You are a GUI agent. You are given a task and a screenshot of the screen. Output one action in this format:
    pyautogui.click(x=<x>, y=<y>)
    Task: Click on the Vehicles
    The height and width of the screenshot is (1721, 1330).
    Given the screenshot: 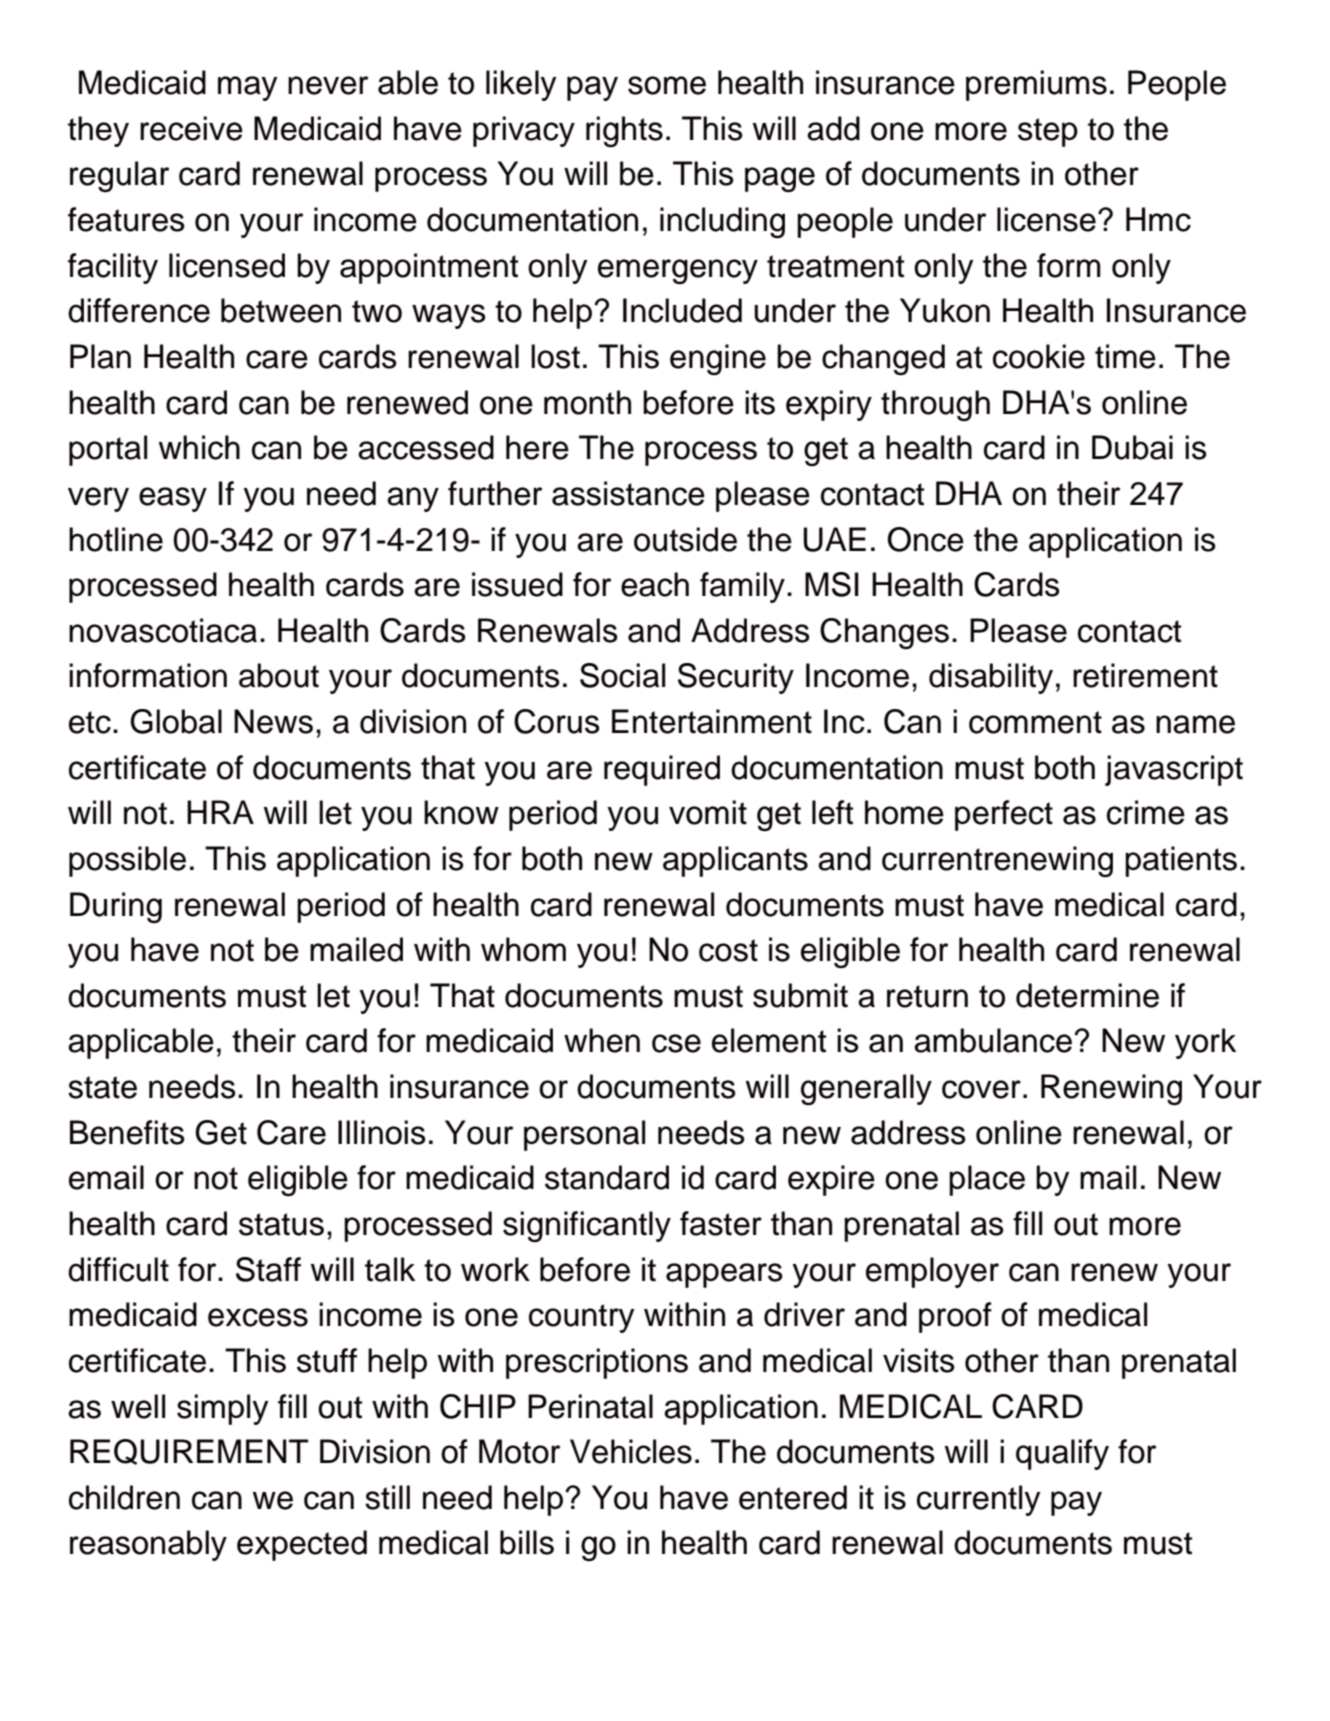 What is the action you would take?
    pyautogui.click(x=631, y=1451)
